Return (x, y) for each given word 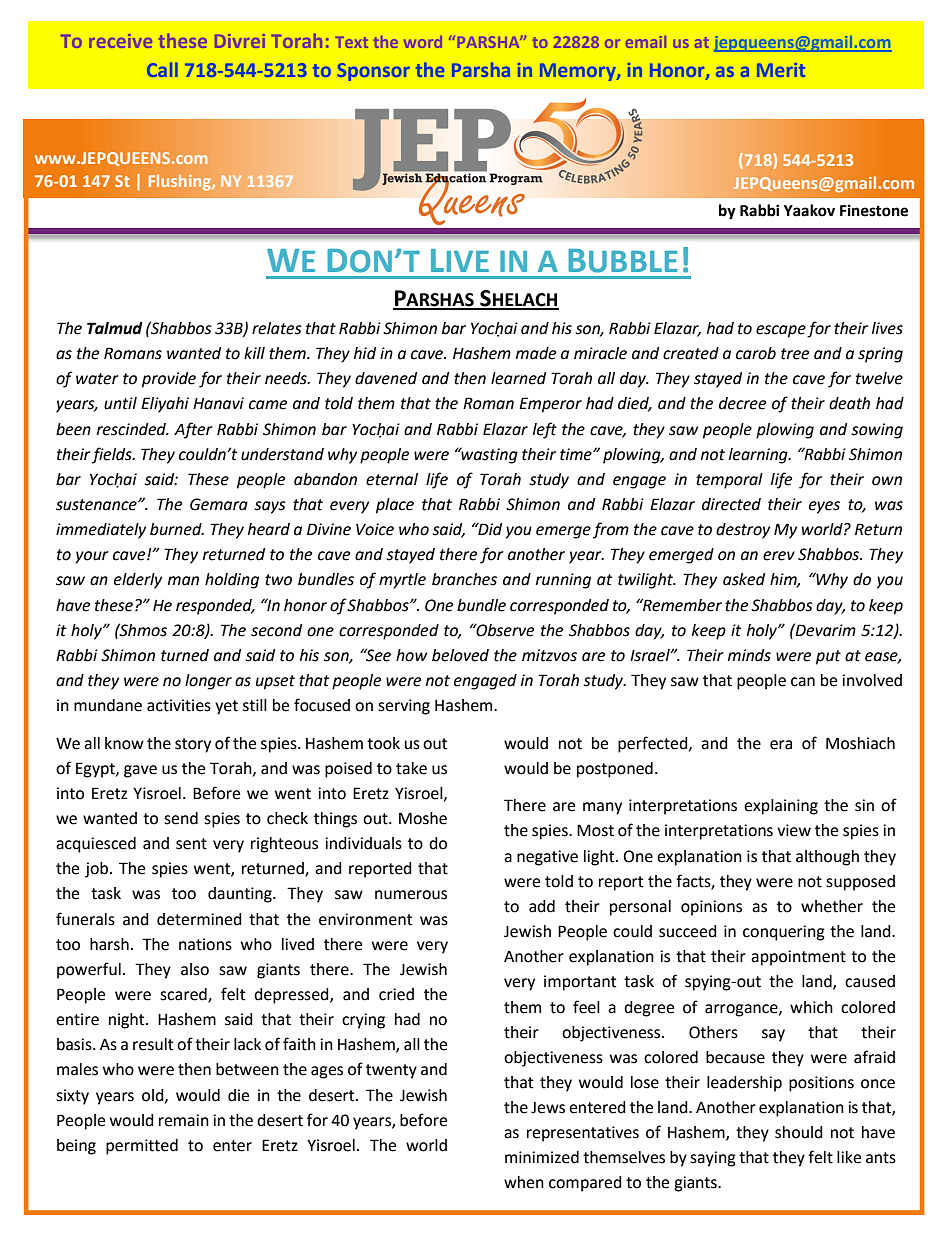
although (827, 858)
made (536, 353)
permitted (142, 1147)
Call (162, 69)
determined (199, 919)
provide (169, 380)
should (799, 1132)
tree (795, 354)
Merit (781, 70)
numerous (411, 895)
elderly (138, 581)
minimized (542, 1157)
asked (744, 579)
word (423, 42)
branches (464, 579)
